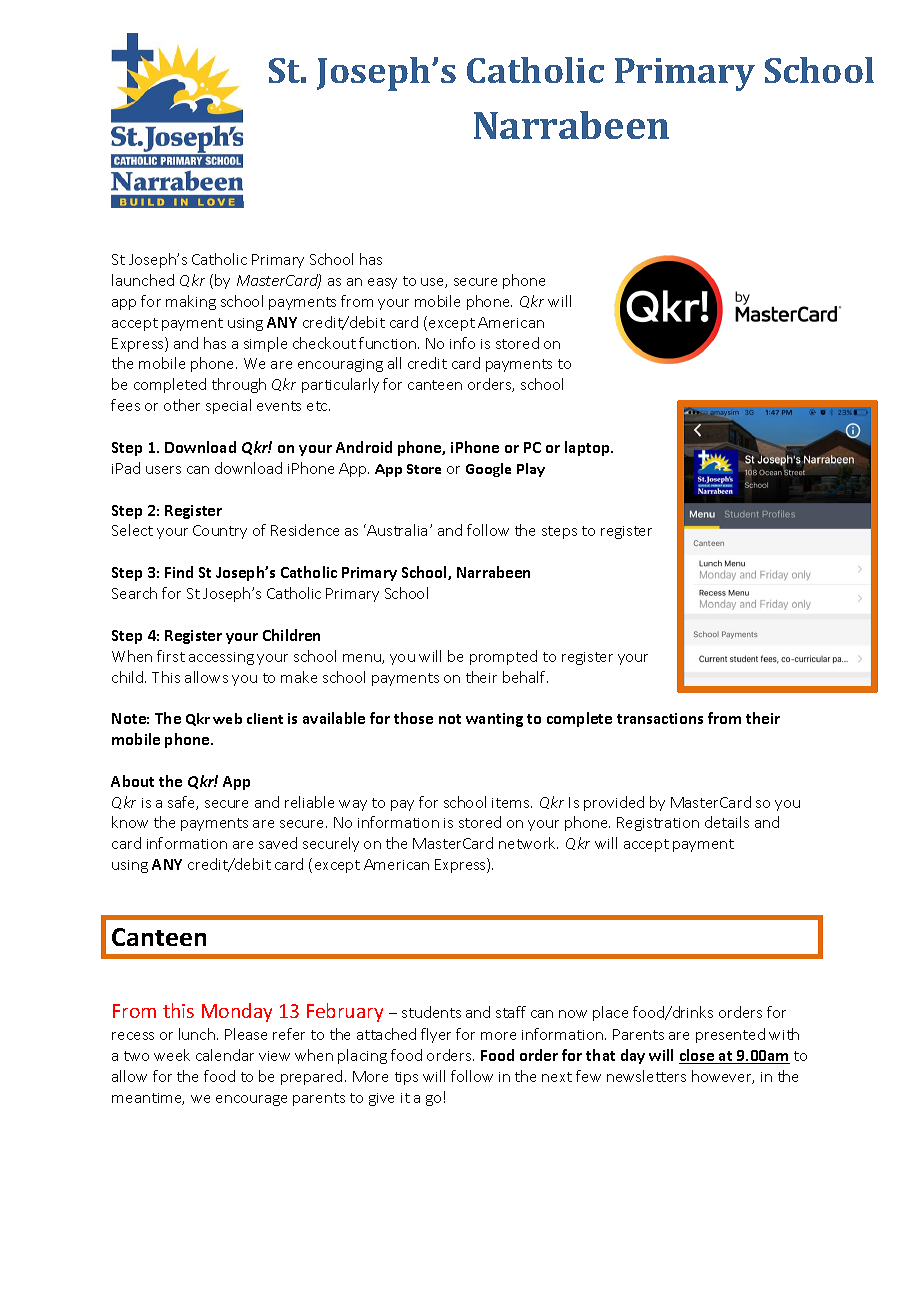 The image size is (924, 1308). Describe the element at coordinates (130, 822) in the screenshot. I see `know` at that location.
